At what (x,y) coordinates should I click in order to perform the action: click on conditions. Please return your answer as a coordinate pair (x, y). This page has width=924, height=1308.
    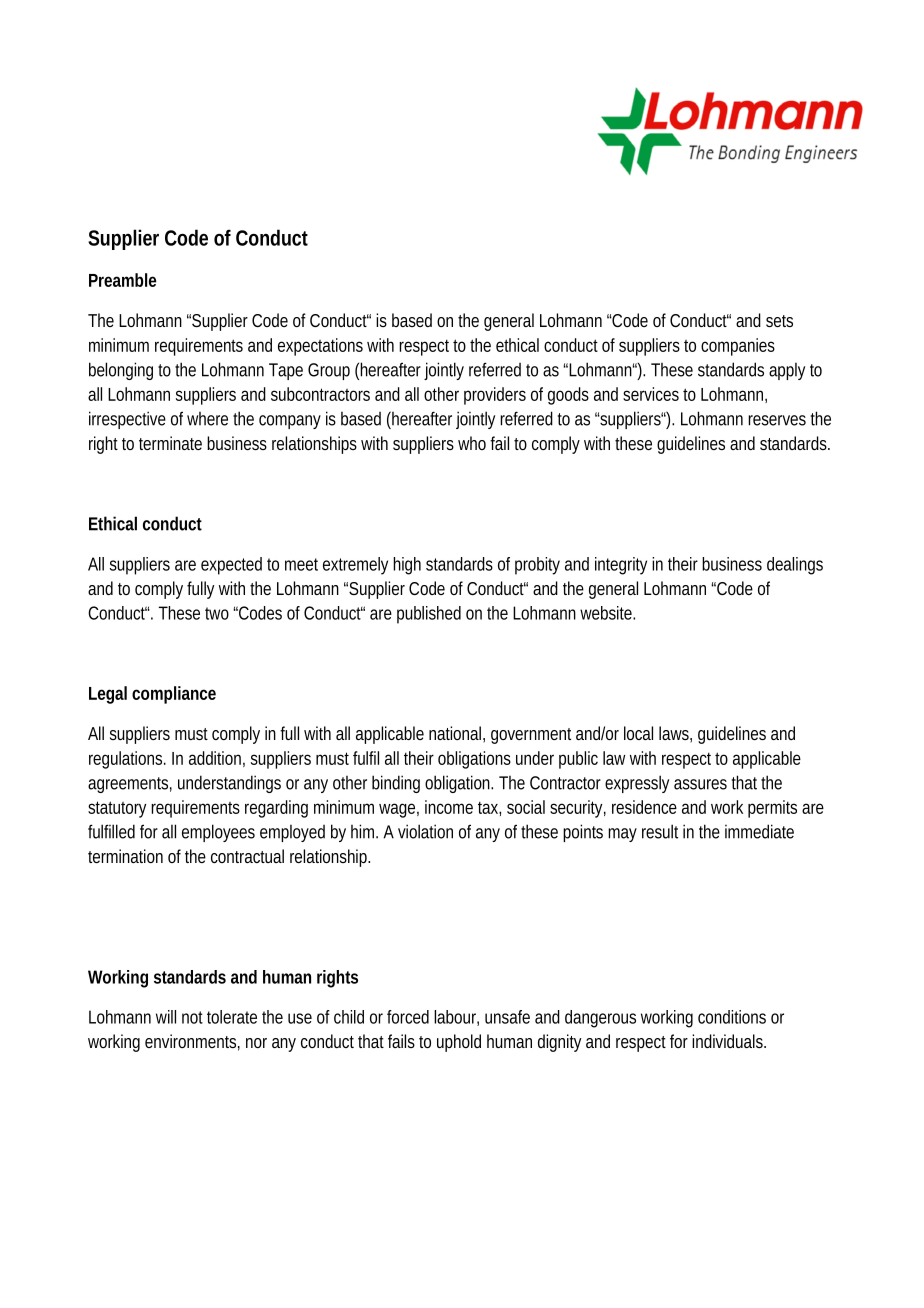
    Looking at the image, I should click on (732, 1017).
